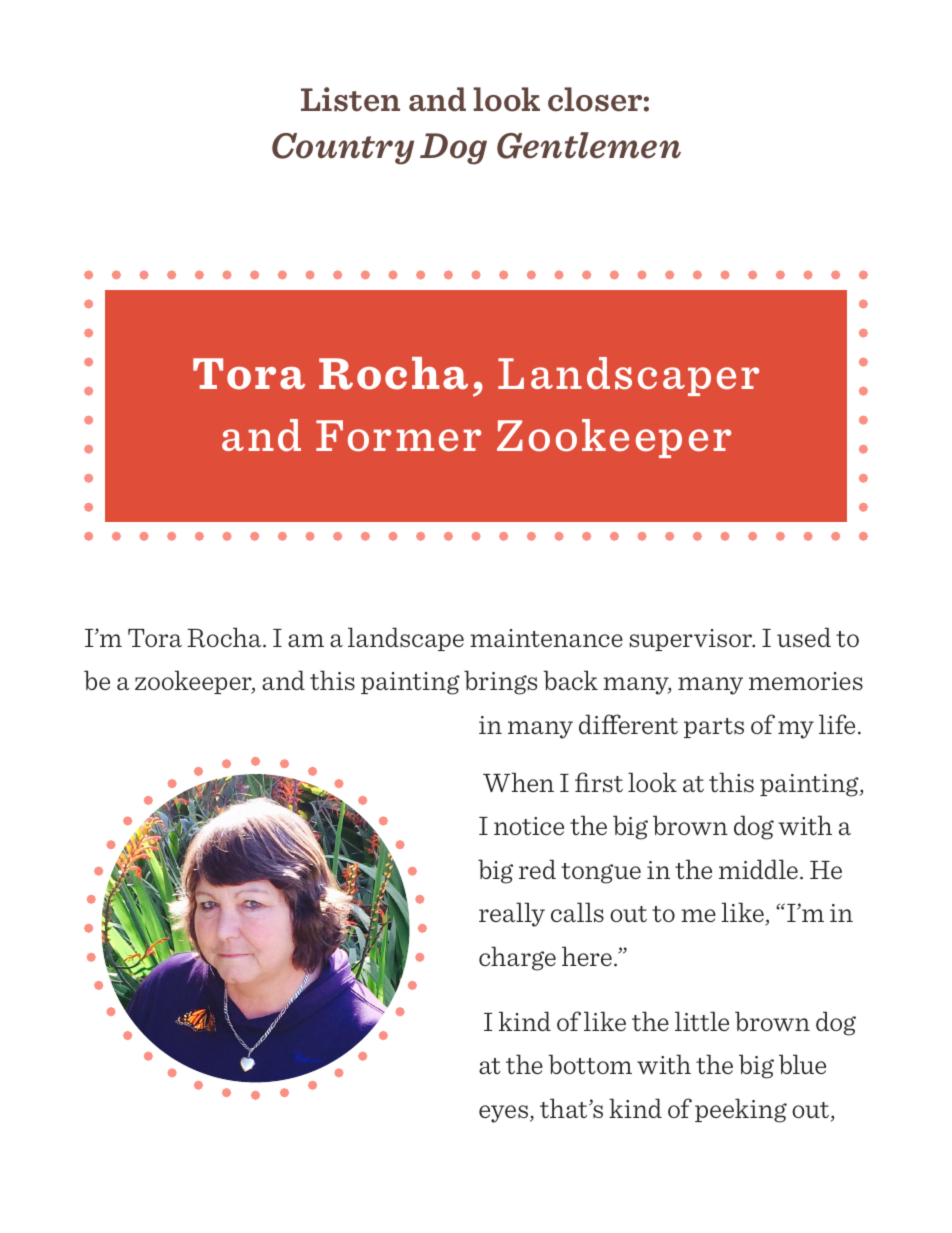  What do you see at coordinates (590, 1064) in the screenshot?
I see `bottom` at bounding box center [590, 1064].
